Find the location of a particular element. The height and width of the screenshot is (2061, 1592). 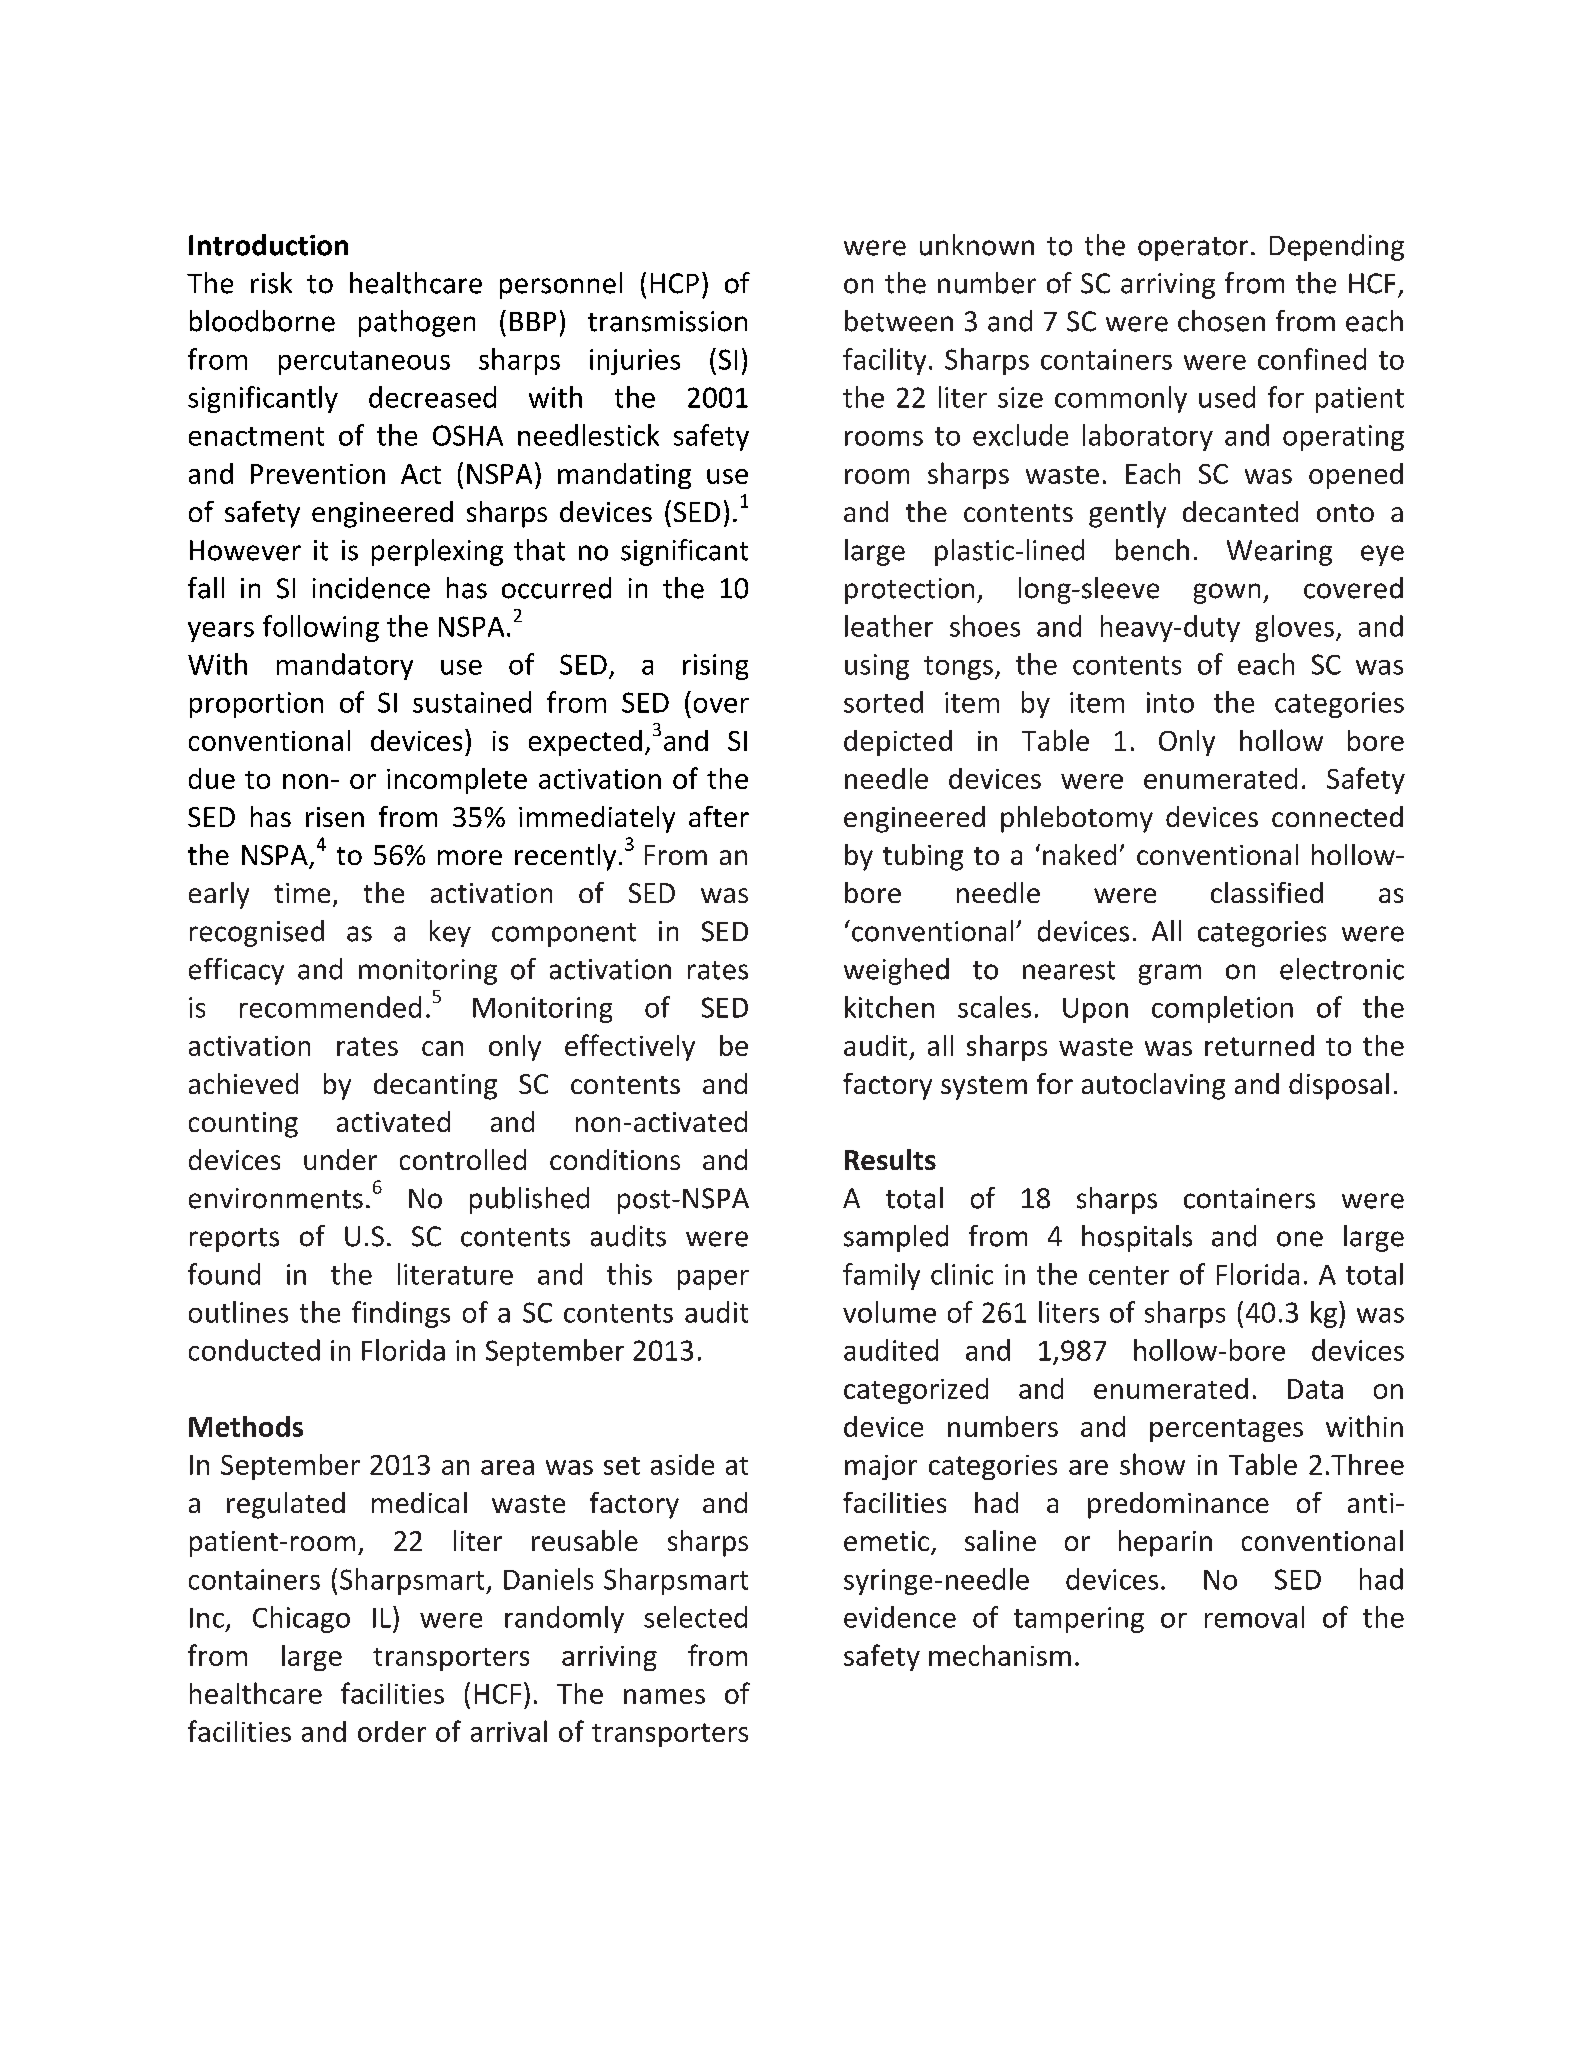

hospitals is located at coordinates (1137, 1238).
